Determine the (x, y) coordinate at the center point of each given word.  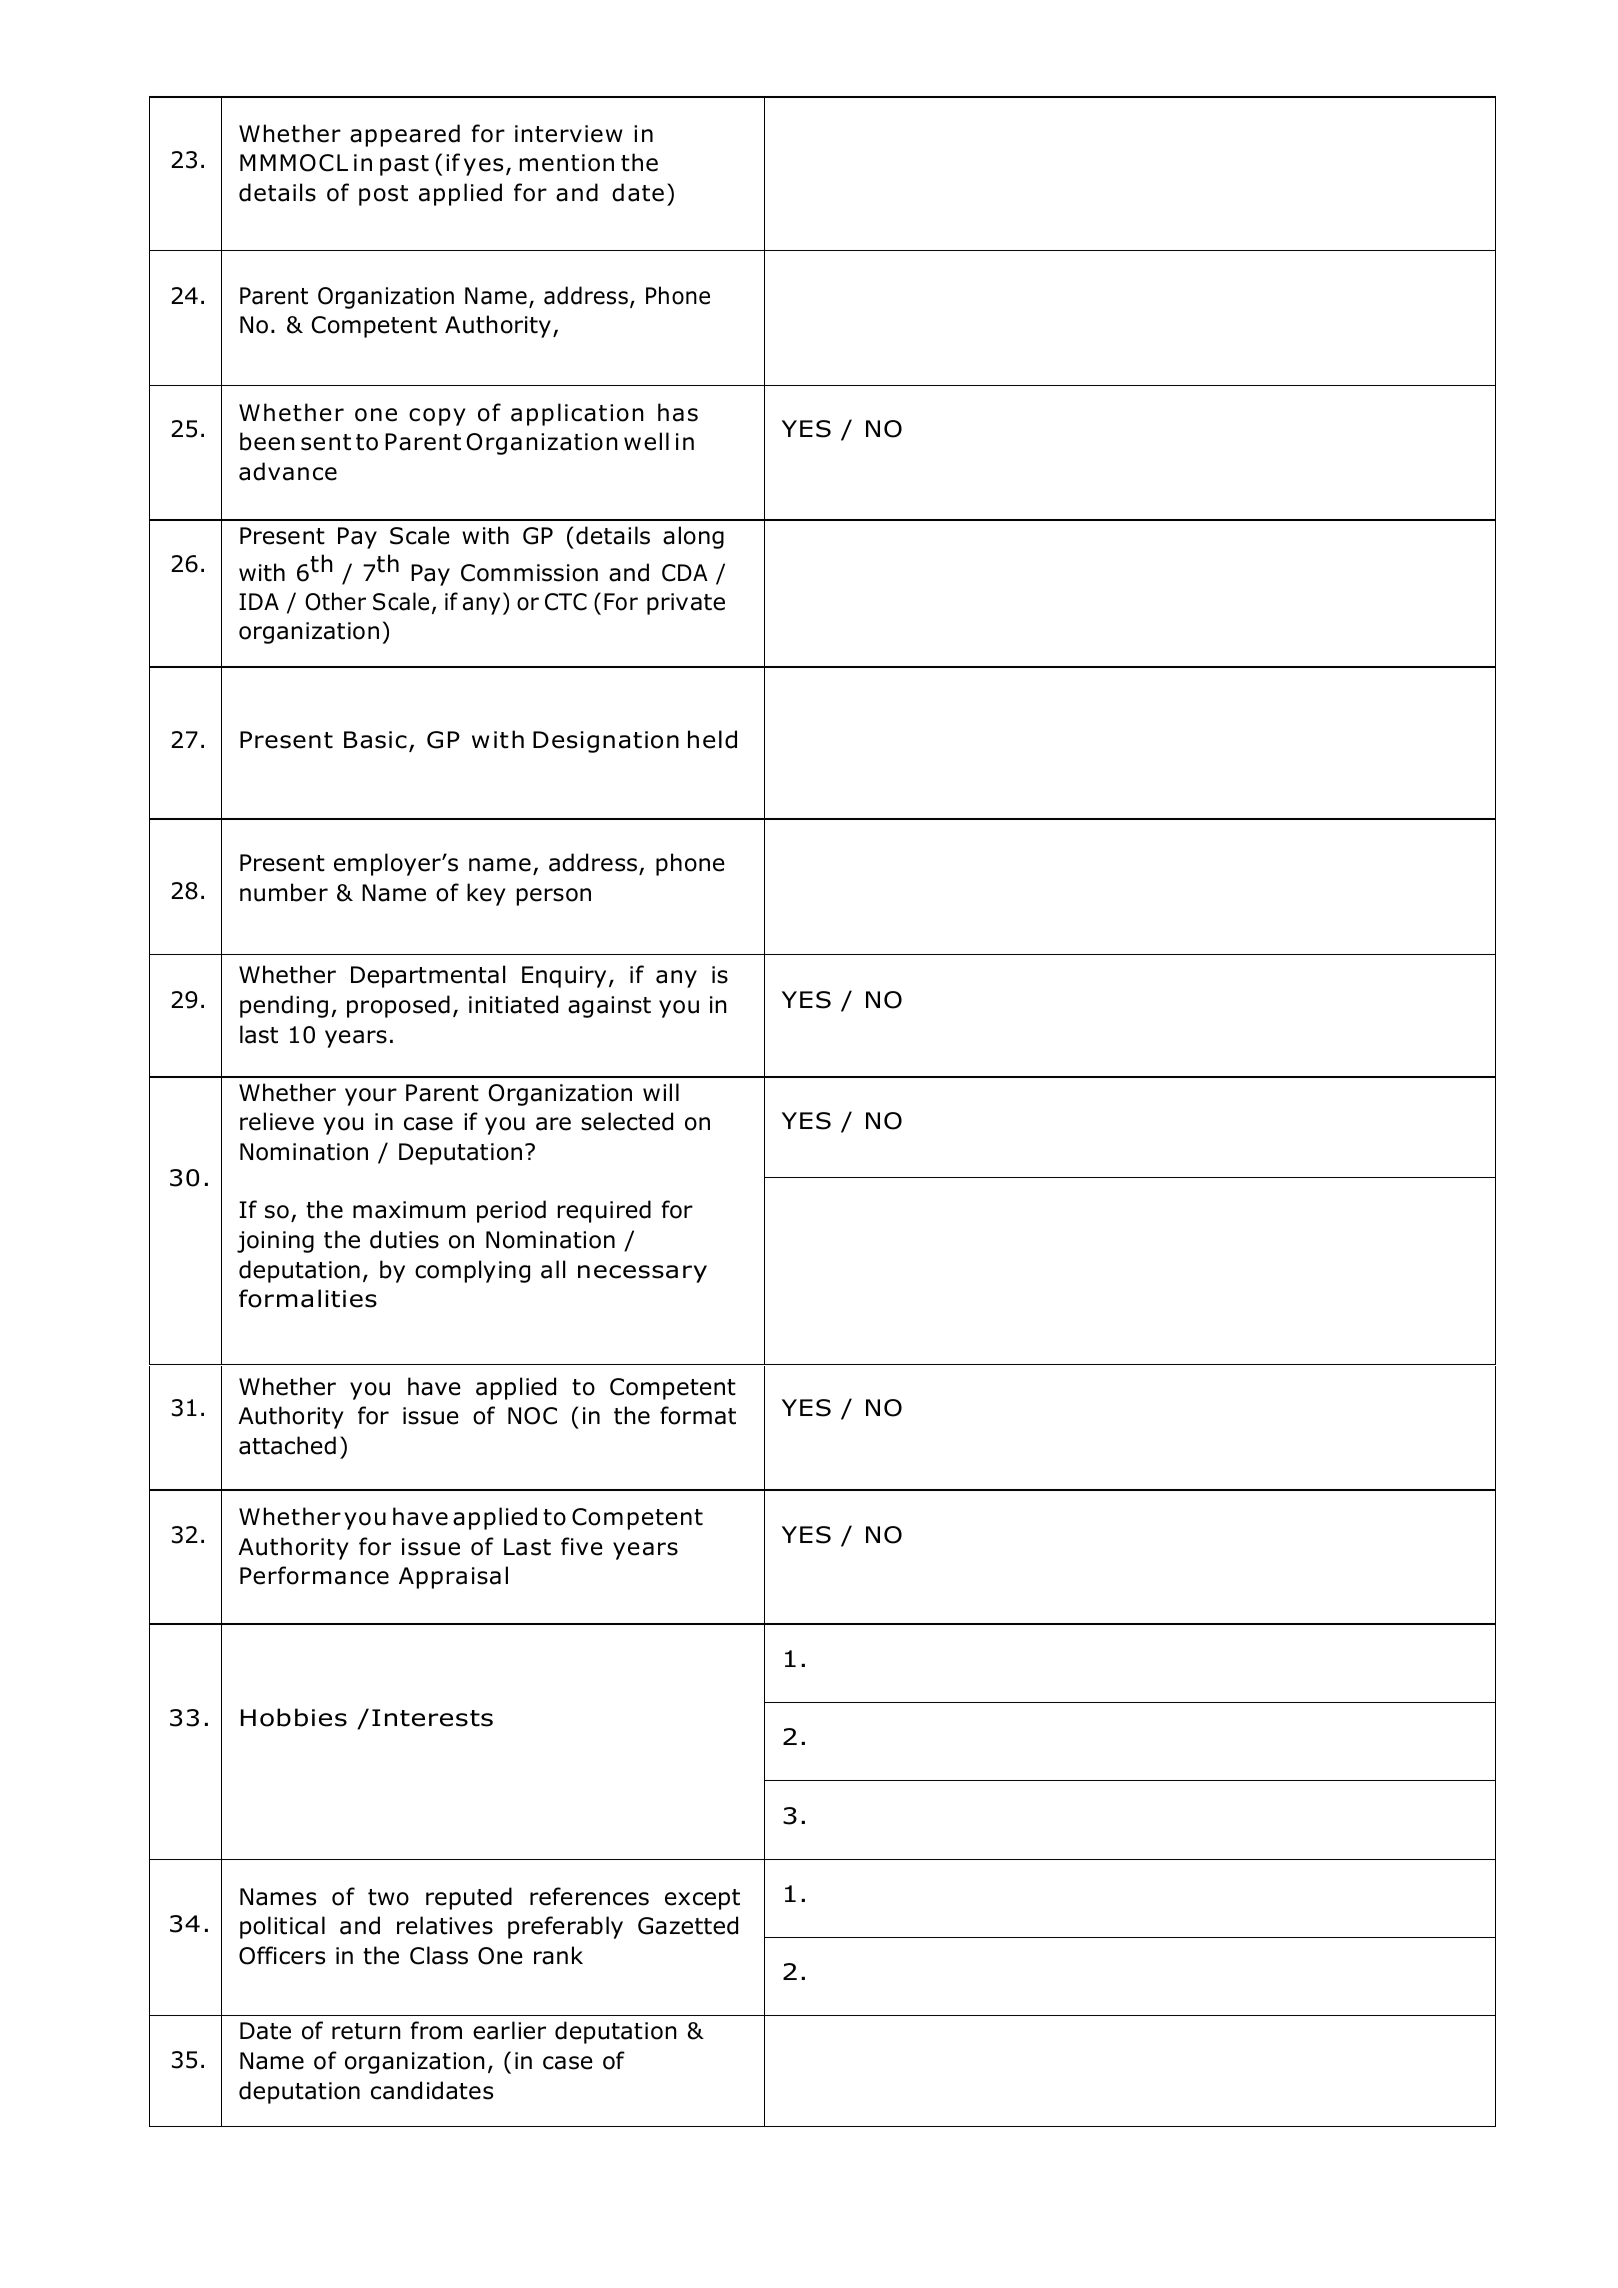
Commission (529, 573)
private (686, 604)
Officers (282, 1955)
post (383, 195)
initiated (513, 1004)
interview (569, 134)
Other (335, 601)
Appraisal (453, 1577)
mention (567, 163)
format (698, 1415)
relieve (277, 1121)
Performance (314, 1575)
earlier (509, 2030)
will (661, 1092)
